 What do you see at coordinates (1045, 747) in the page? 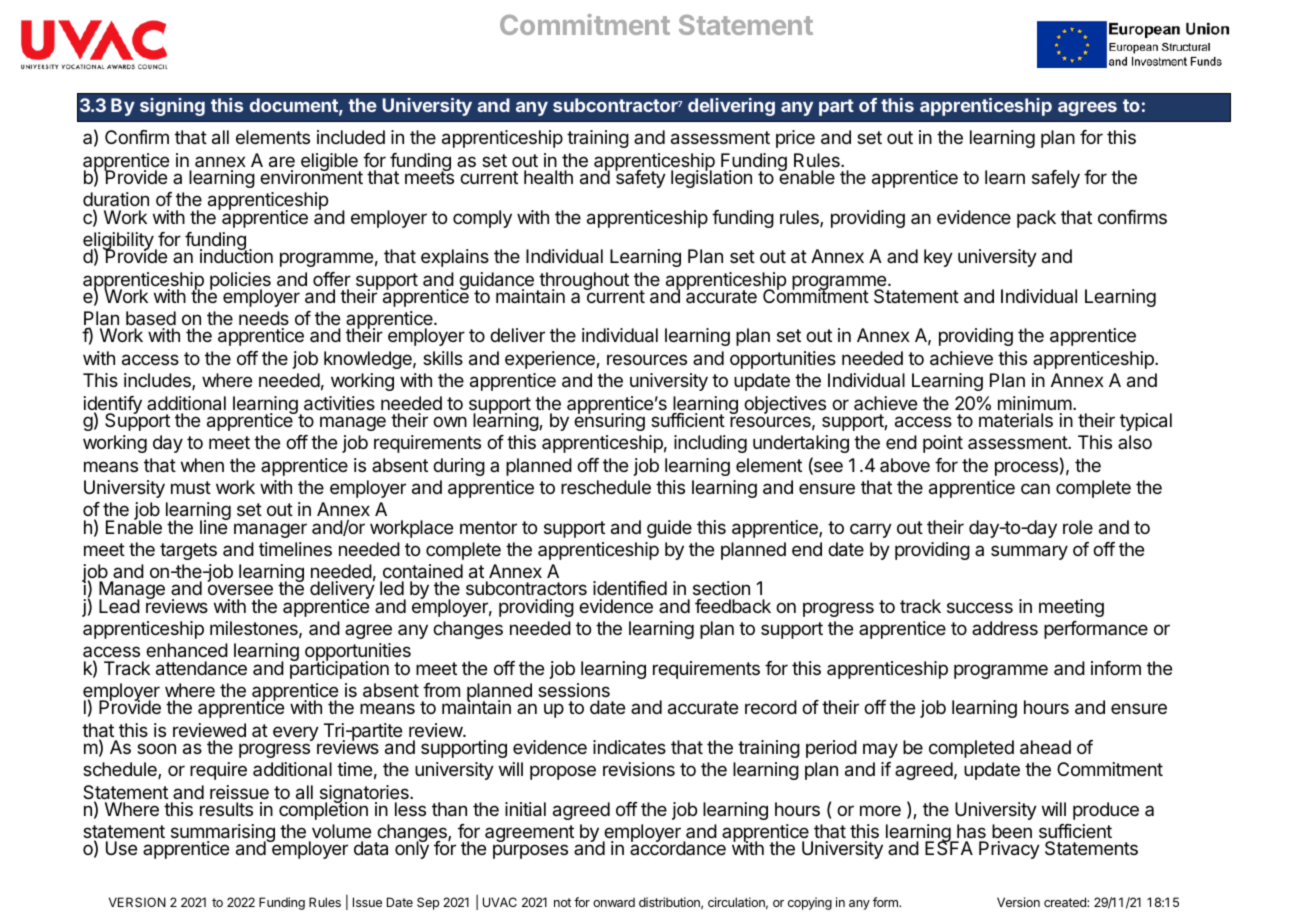
I see `ahead` at bounding box center [1045, 747].
